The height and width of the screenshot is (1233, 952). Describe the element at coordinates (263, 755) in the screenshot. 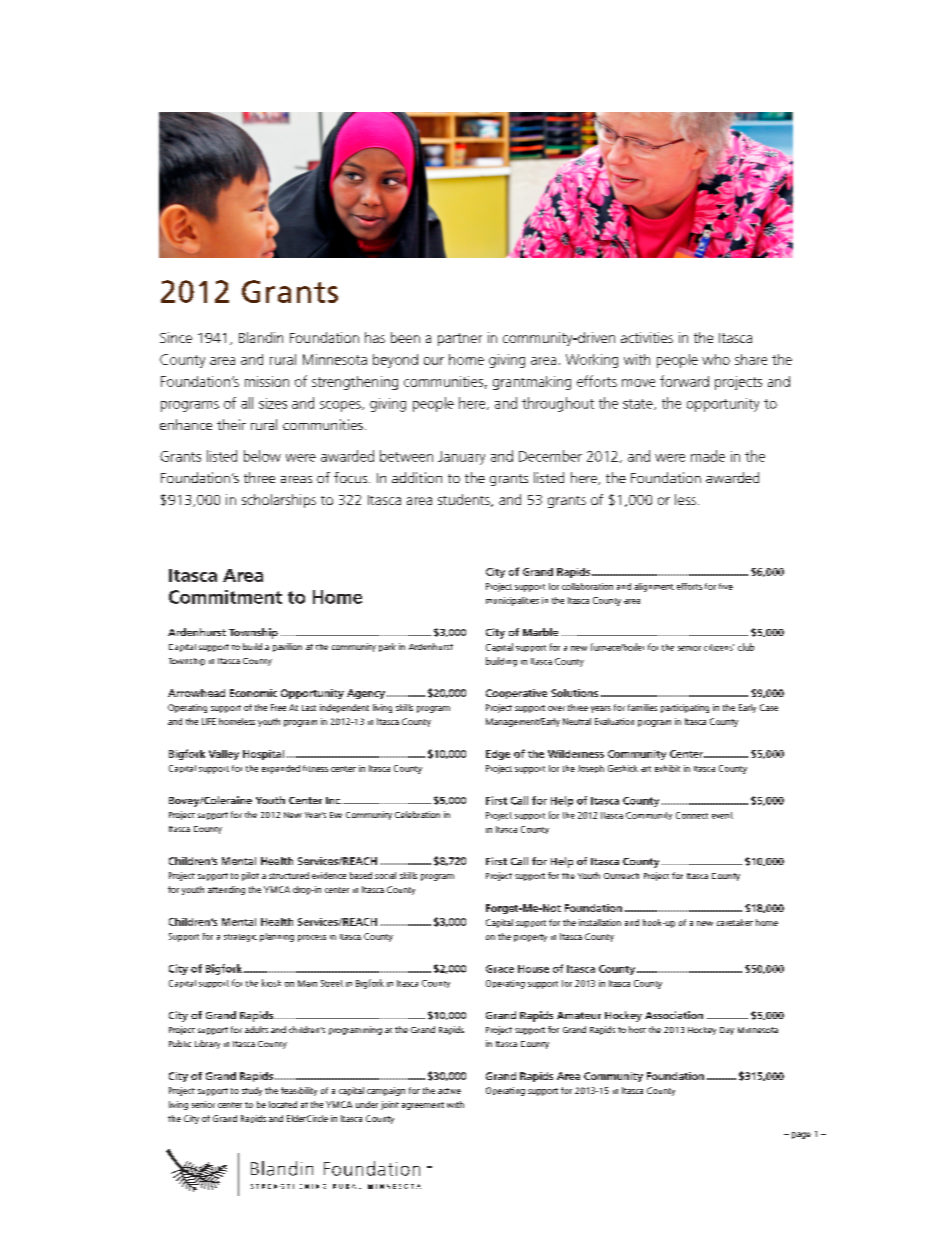

I see `Hospital` at that location.
